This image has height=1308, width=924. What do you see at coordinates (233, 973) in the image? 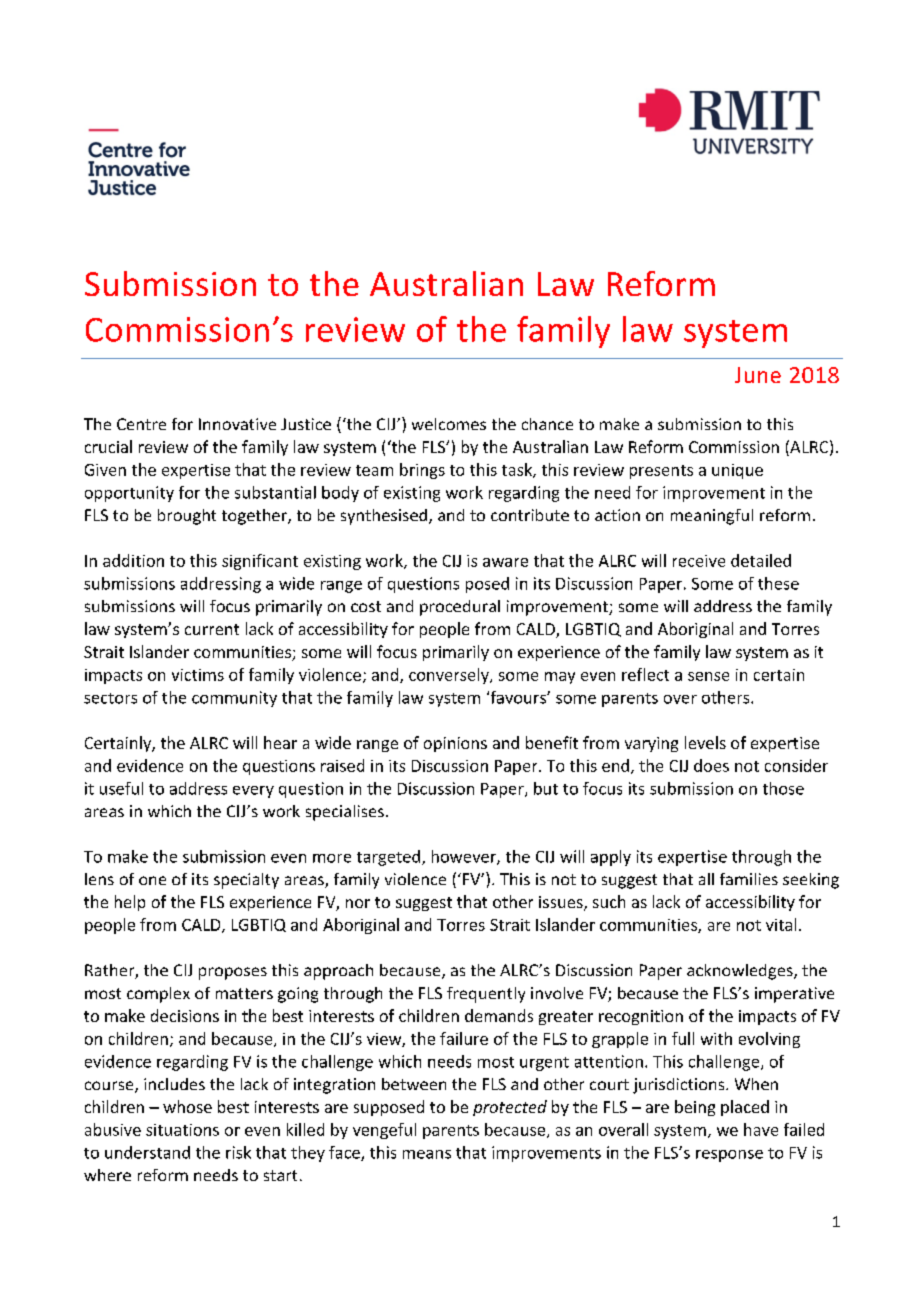
I see `proposes` at bounding box center [233, 973].
